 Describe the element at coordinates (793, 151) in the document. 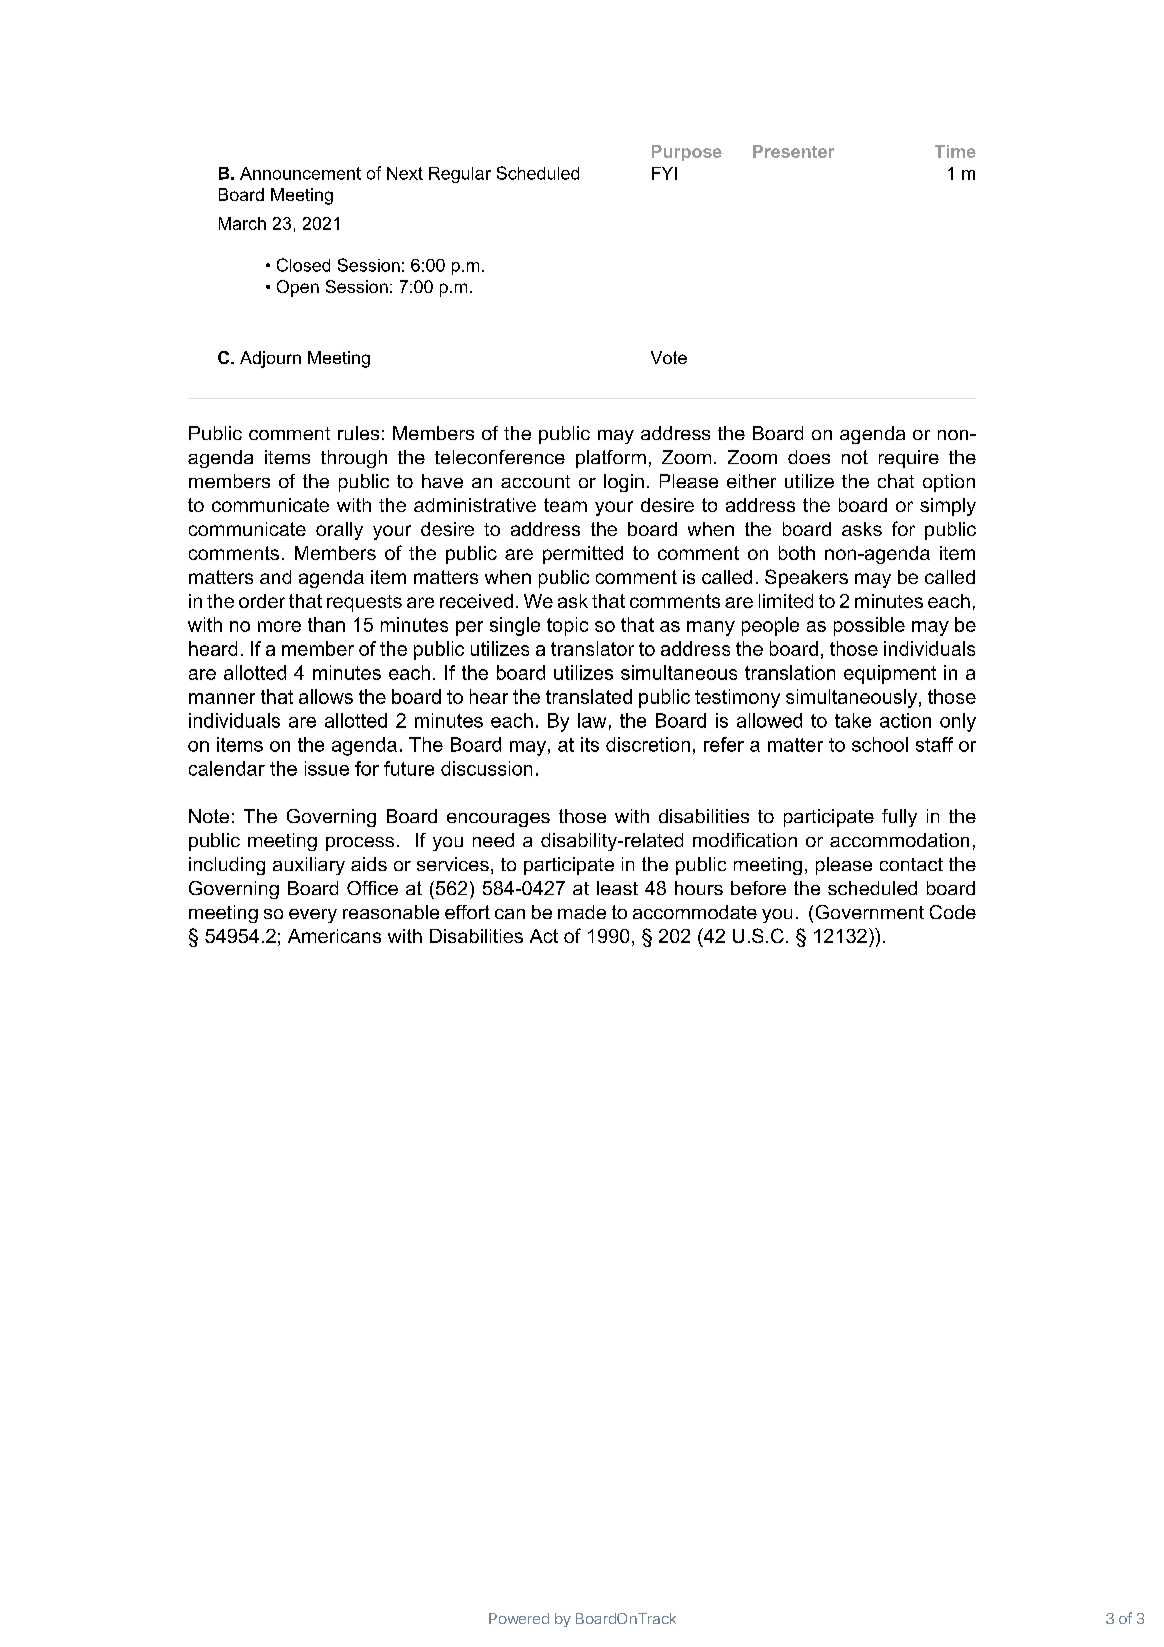

I see `Presenter` at that location.
